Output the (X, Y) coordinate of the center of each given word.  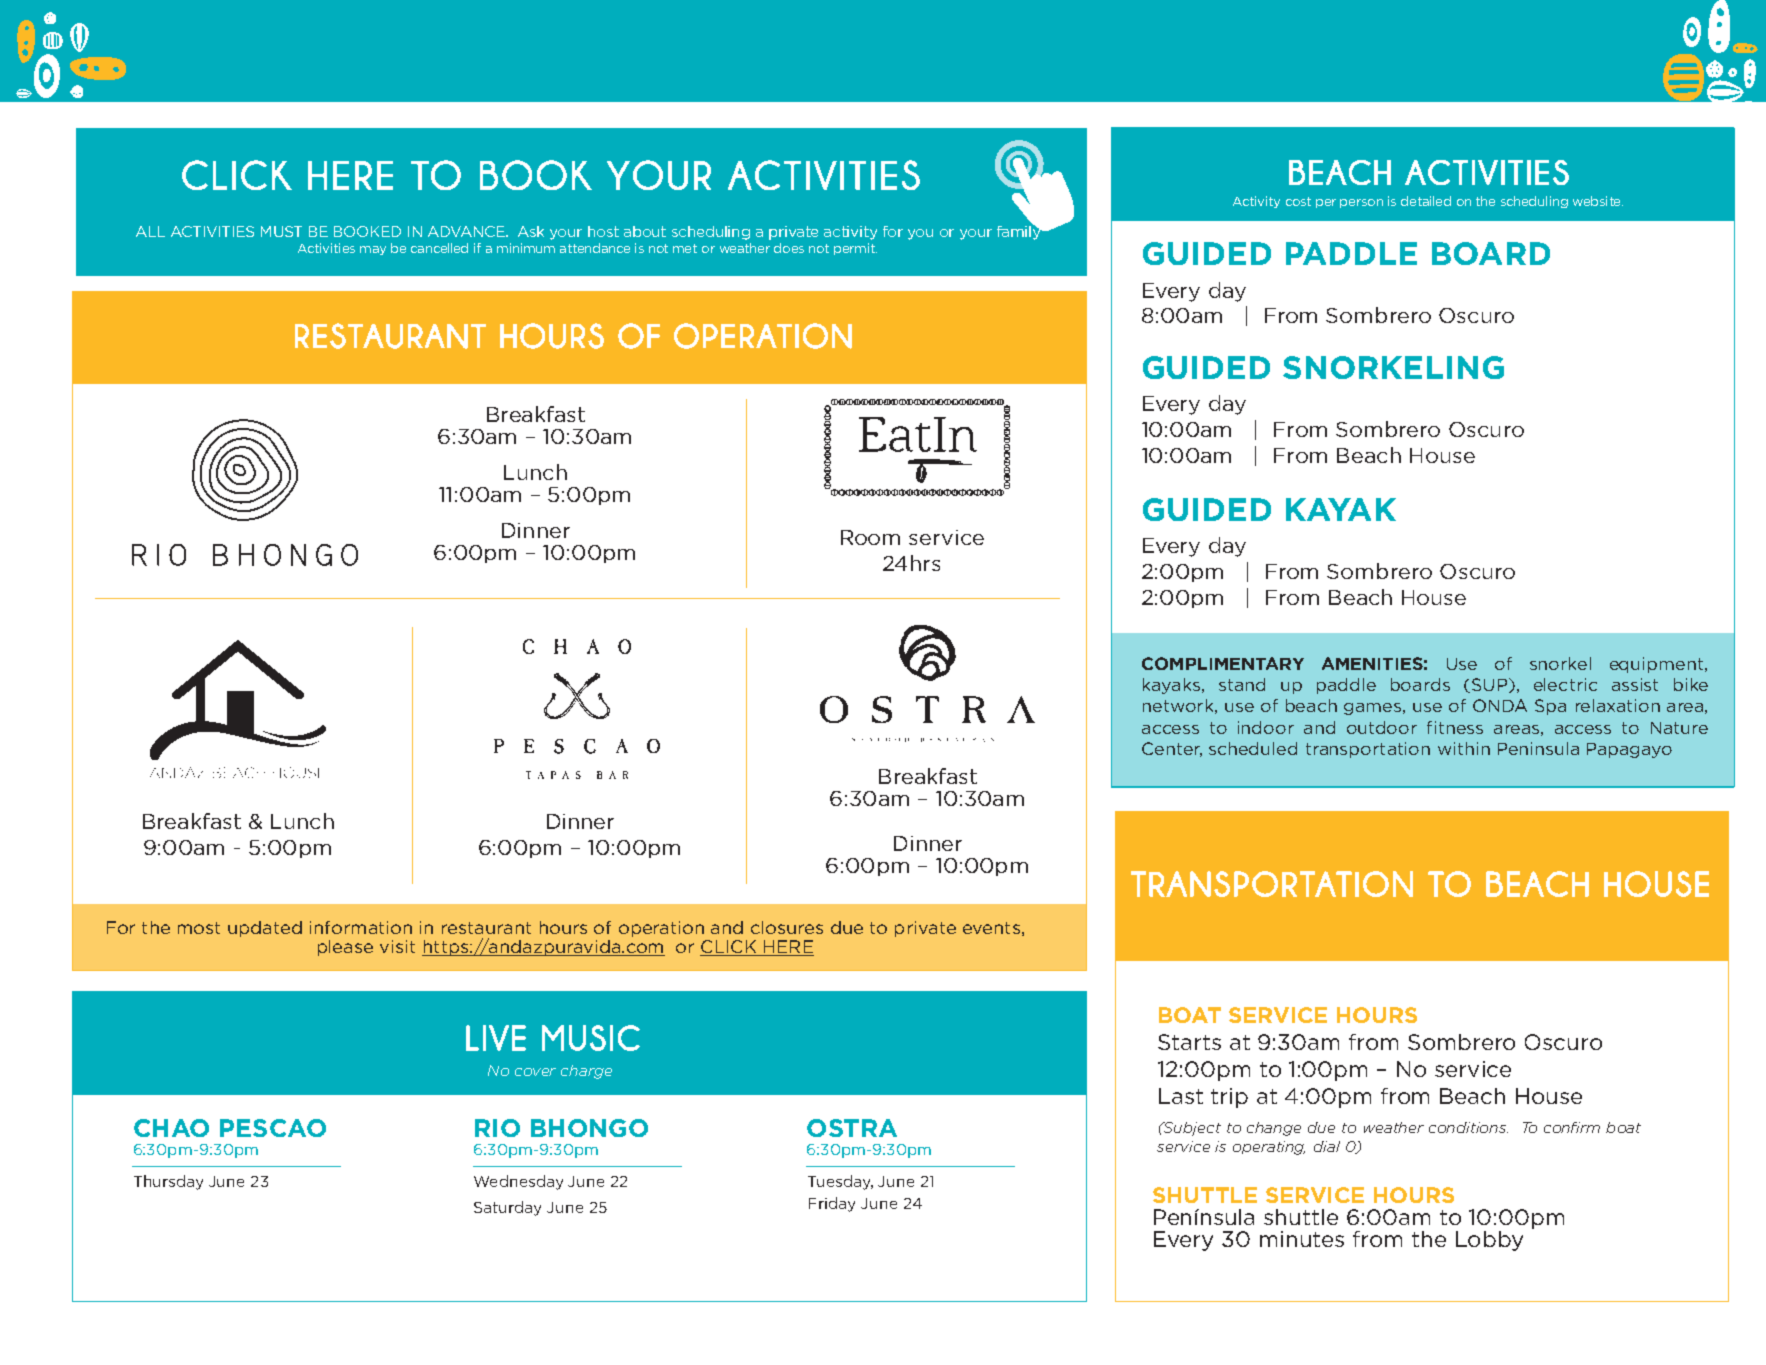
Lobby (1489, 1241)
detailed (1426, 201)
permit (855, 249)
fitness (1455, 727)
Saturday (507, 1208)
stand (1242, 684)
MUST (281, 231)
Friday (832, 1204)
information (361, 927)
